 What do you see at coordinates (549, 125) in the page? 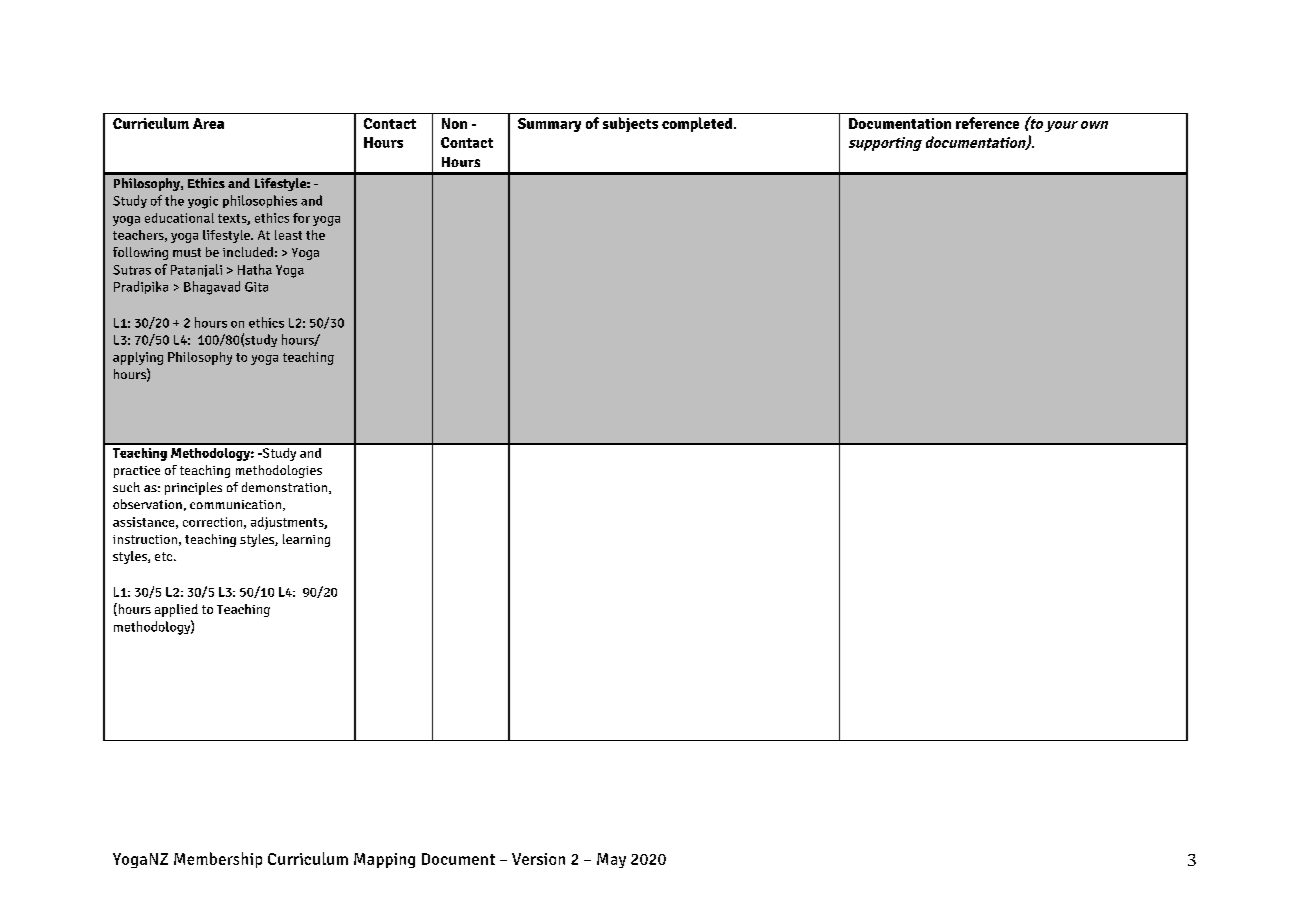
I see `Summary` at bounding box center [549, 125].
